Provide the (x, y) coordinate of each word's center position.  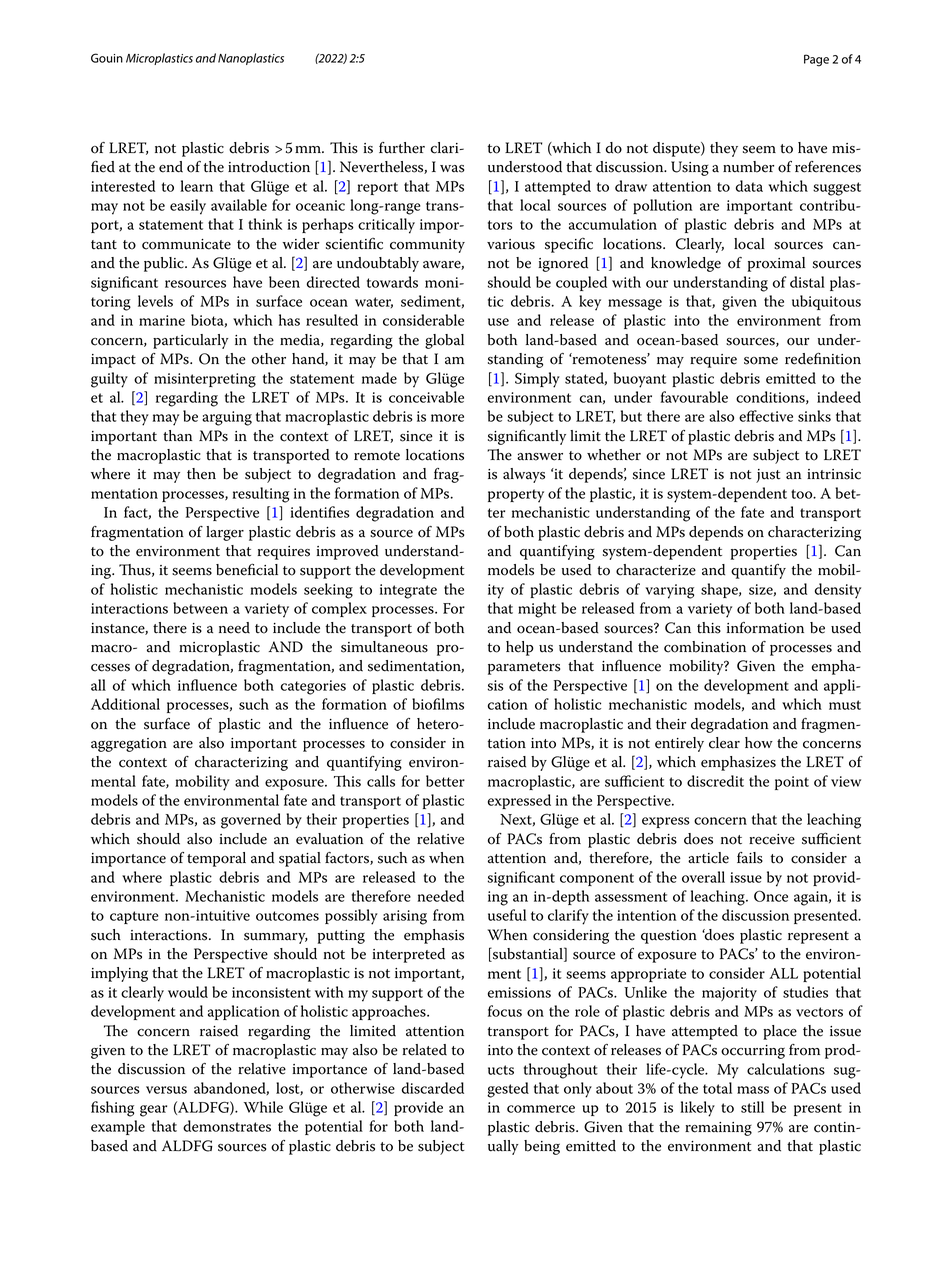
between (200, 608)
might (537, 610)
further (402, 148)
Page (816, 60)
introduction (269, 167)
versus (166, 1090)
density (838, 591)
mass (753, 1090)
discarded (433, 1088)
